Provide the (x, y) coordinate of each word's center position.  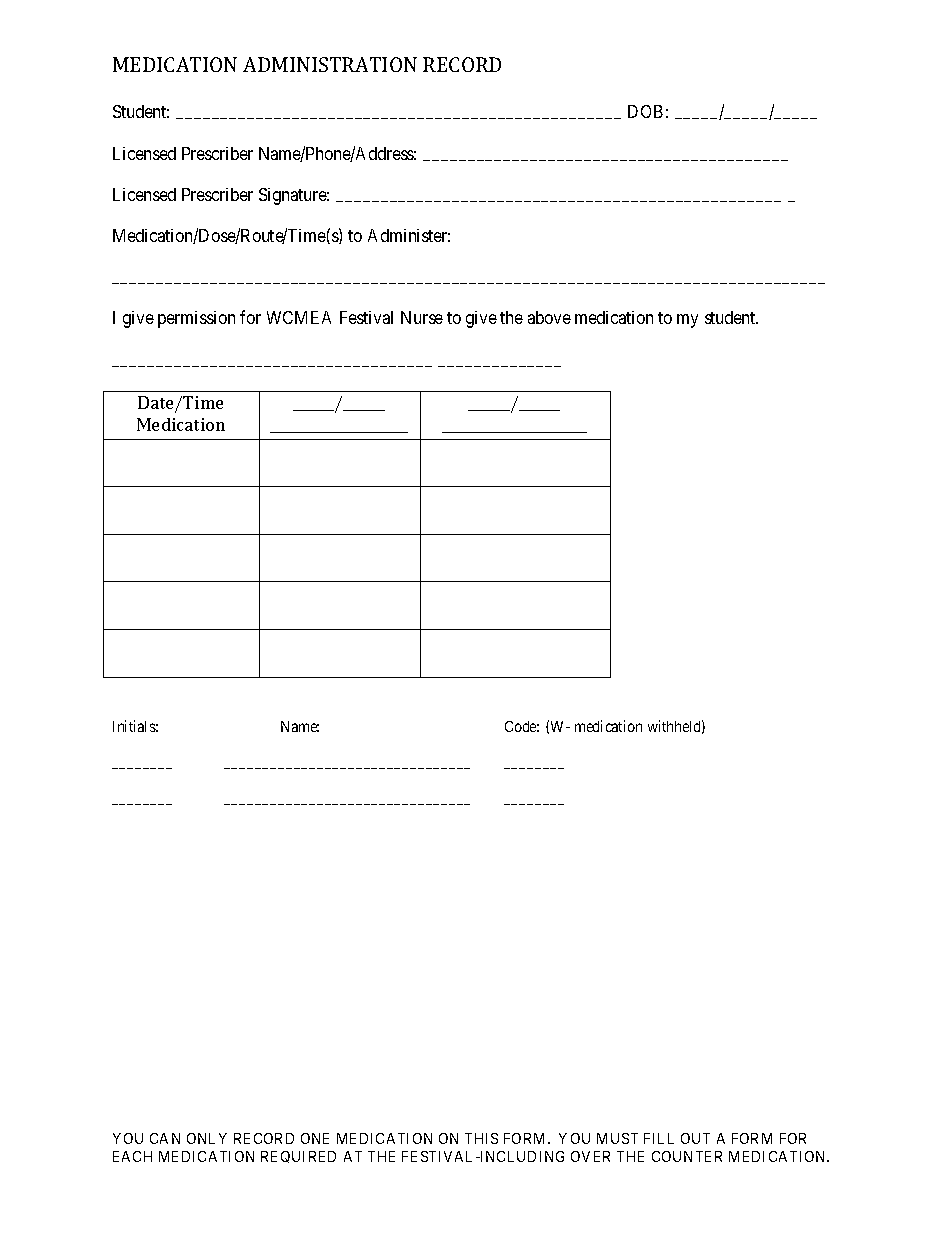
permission (196, 319)
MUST (617, 1138)
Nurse (422, 317)
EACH (132, 1156)
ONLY (207, 1138)
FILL (659, 1138)
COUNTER (687, 1156)
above (549, 317)
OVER (590, 1156)
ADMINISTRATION (330, 64)
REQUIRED (298, 1157)
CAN (165, 1138)
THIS (481, 1138)
